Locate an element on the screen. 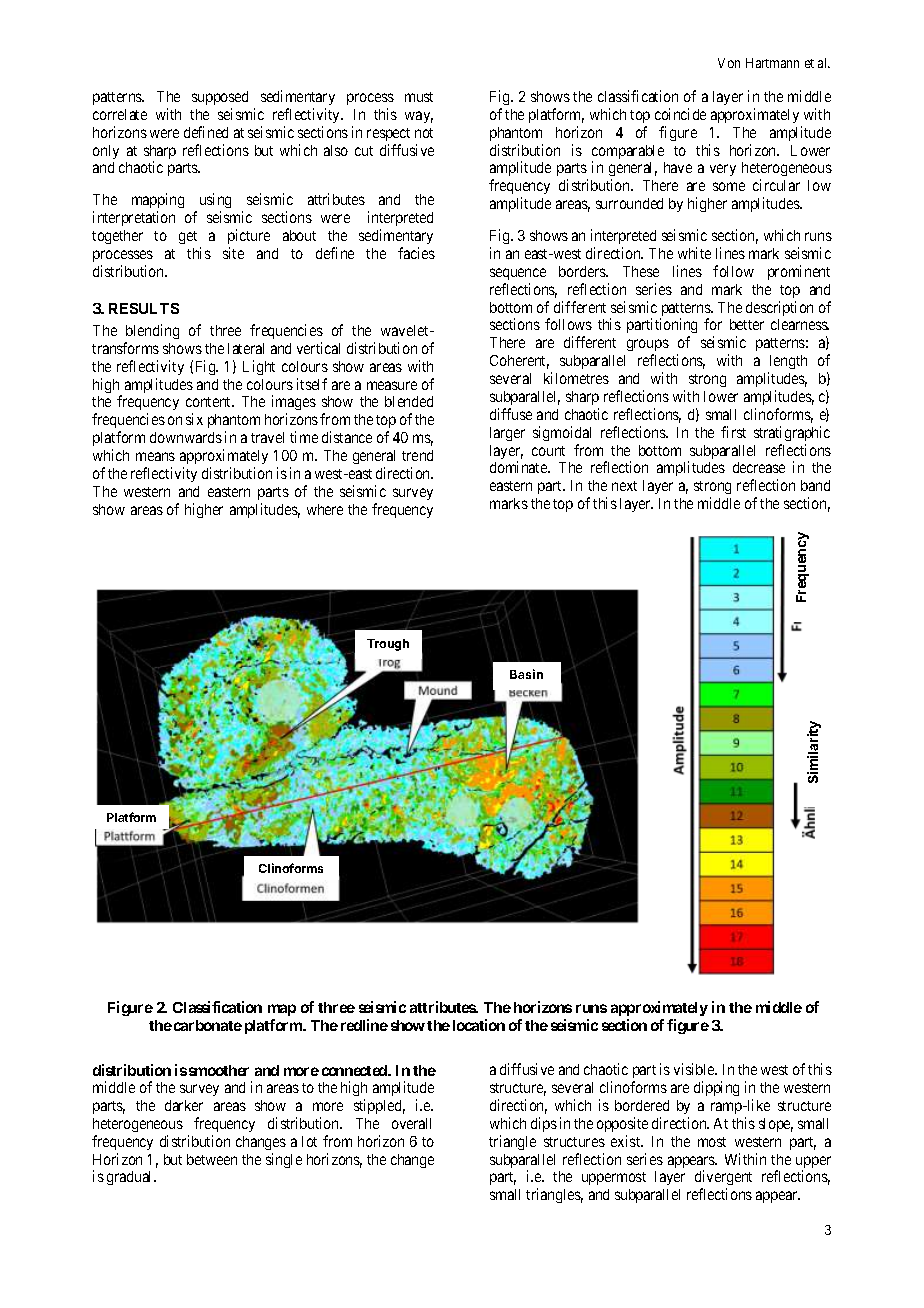  carbonate is located at coordinates (208, 1025).
